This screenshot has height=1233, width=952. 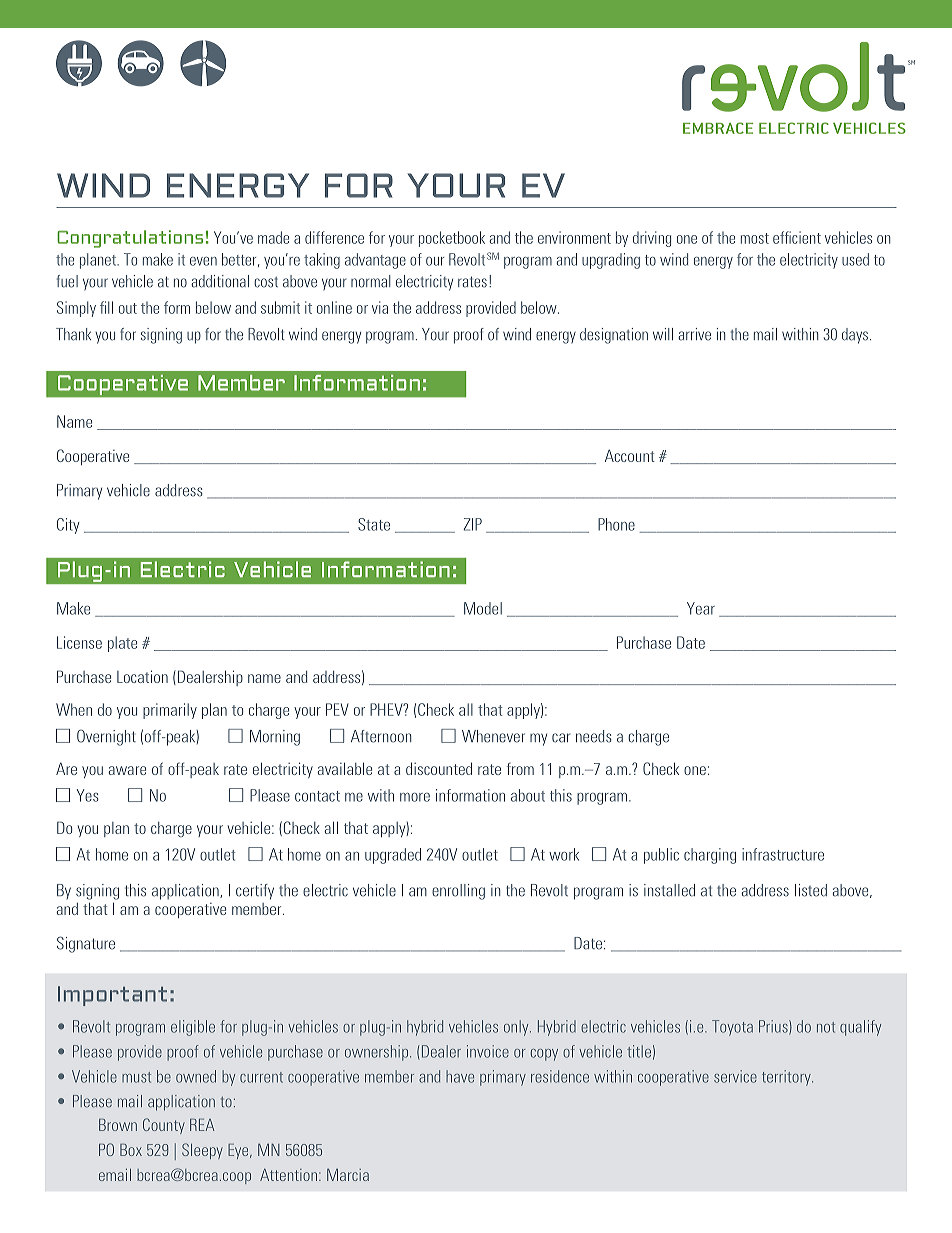 I want to click on territory, so click(x=787, y=1078).
